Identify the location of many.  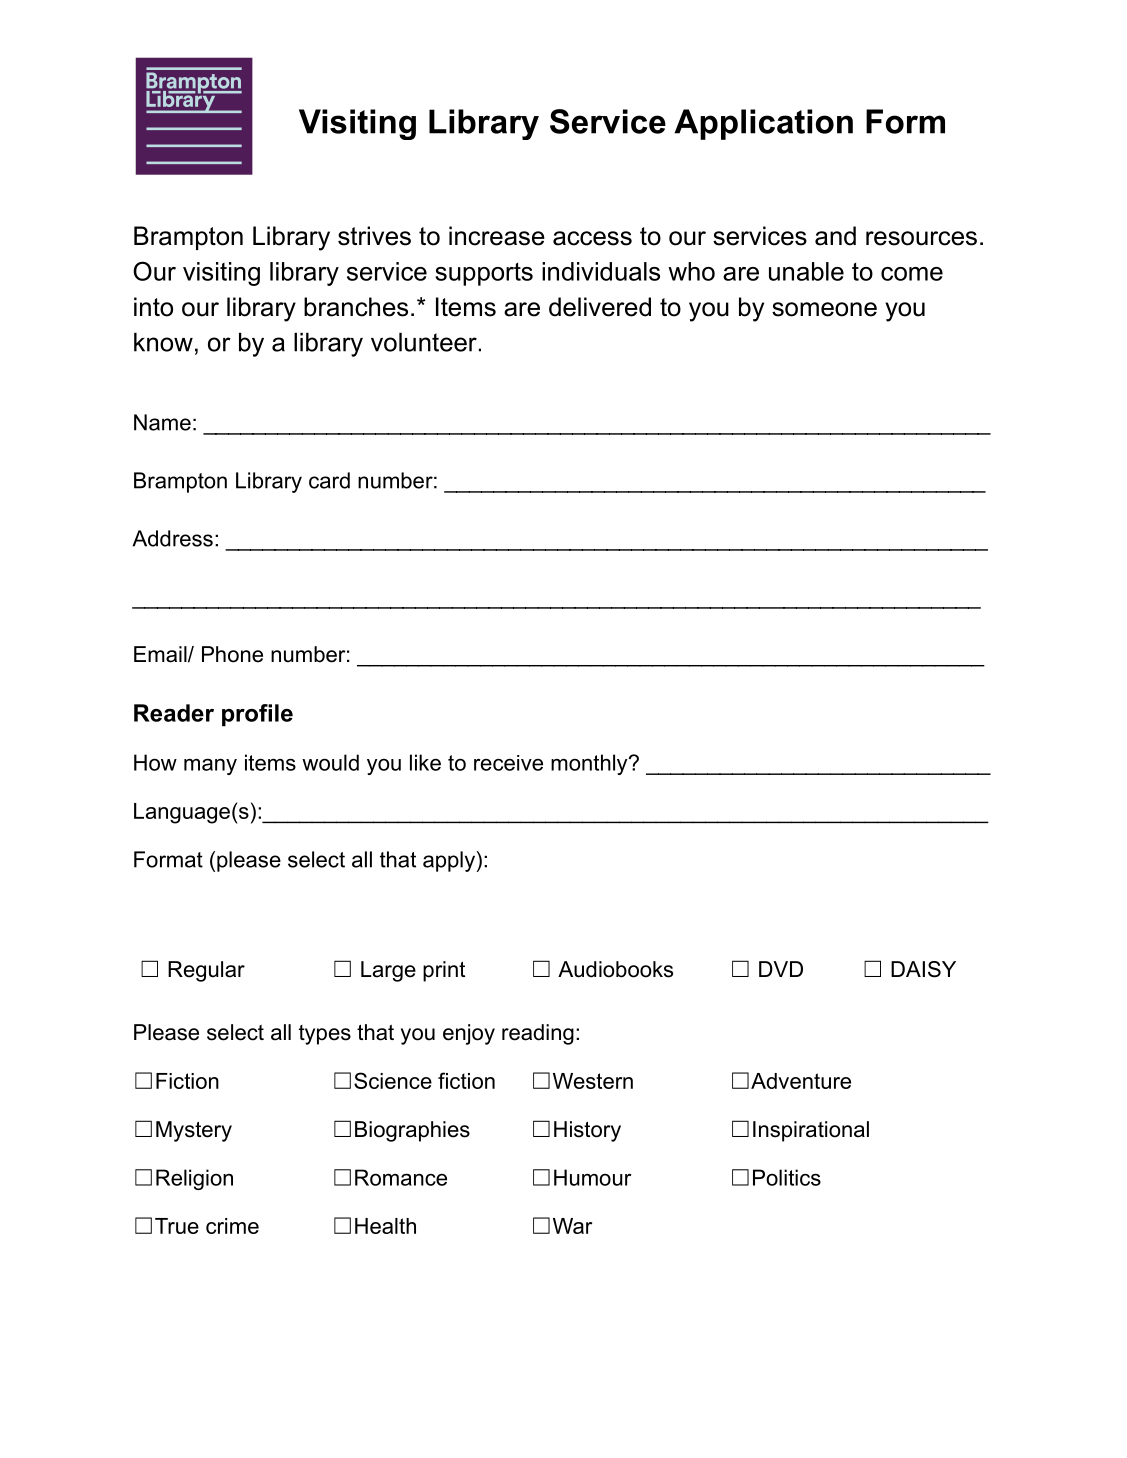
(210, 766).
